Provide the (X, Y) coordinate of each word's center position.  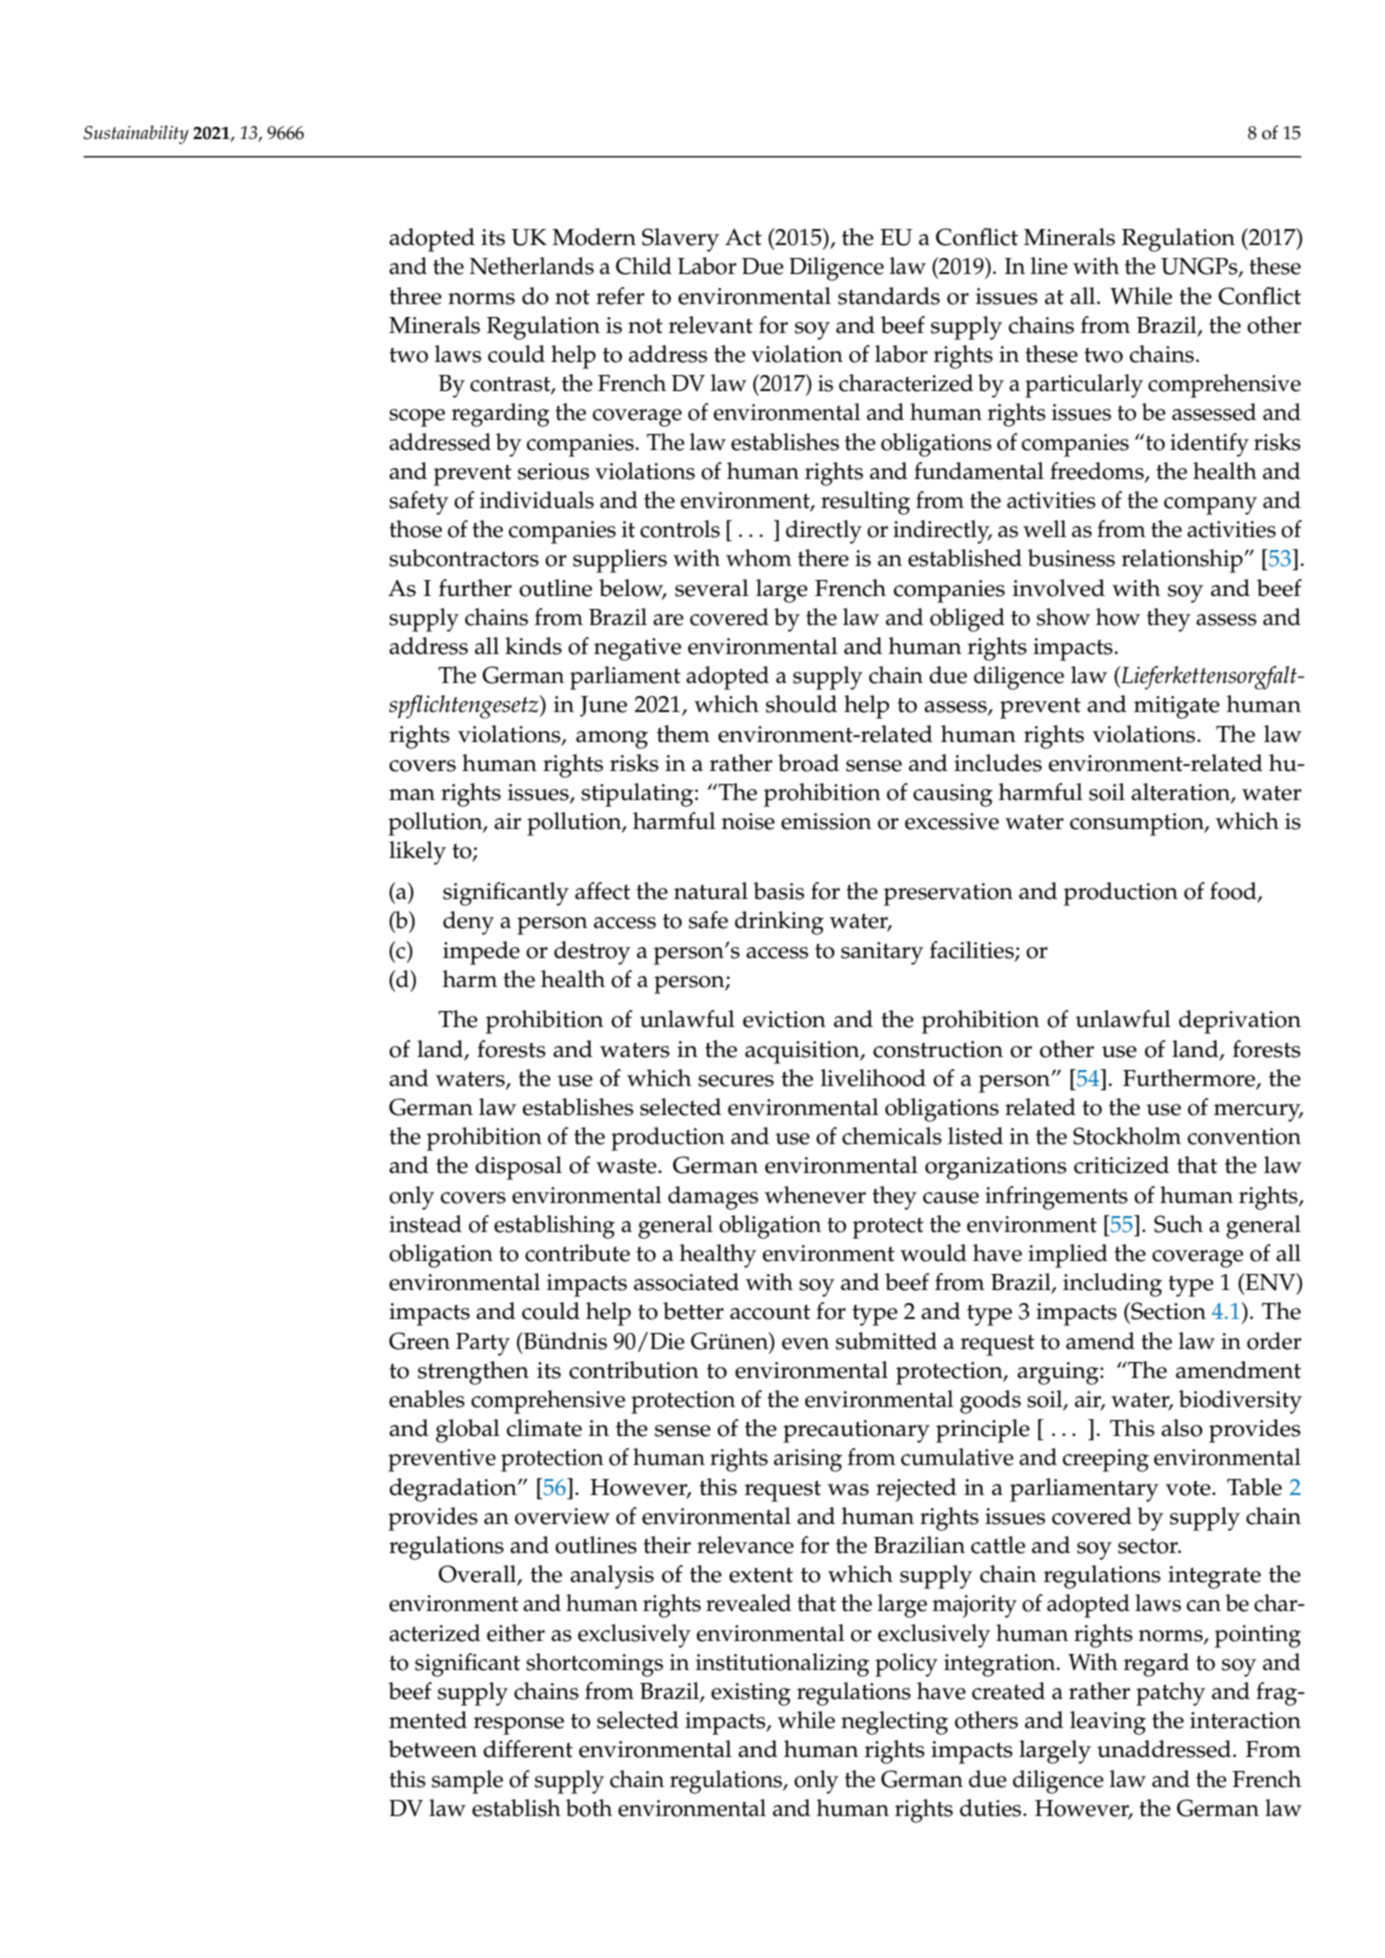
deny (468, 923)
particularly (1084, 386)
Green (419, 1341)
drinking (779, 923)
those (415, 529)
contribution (634, 1370)
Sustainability (136, 134)
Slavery (680, 240)
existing (751, 1694)
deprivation (1240, 1022)
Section (1167, 1311)
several (712, 588)
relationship (1183, 561)
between (432, 1749)
